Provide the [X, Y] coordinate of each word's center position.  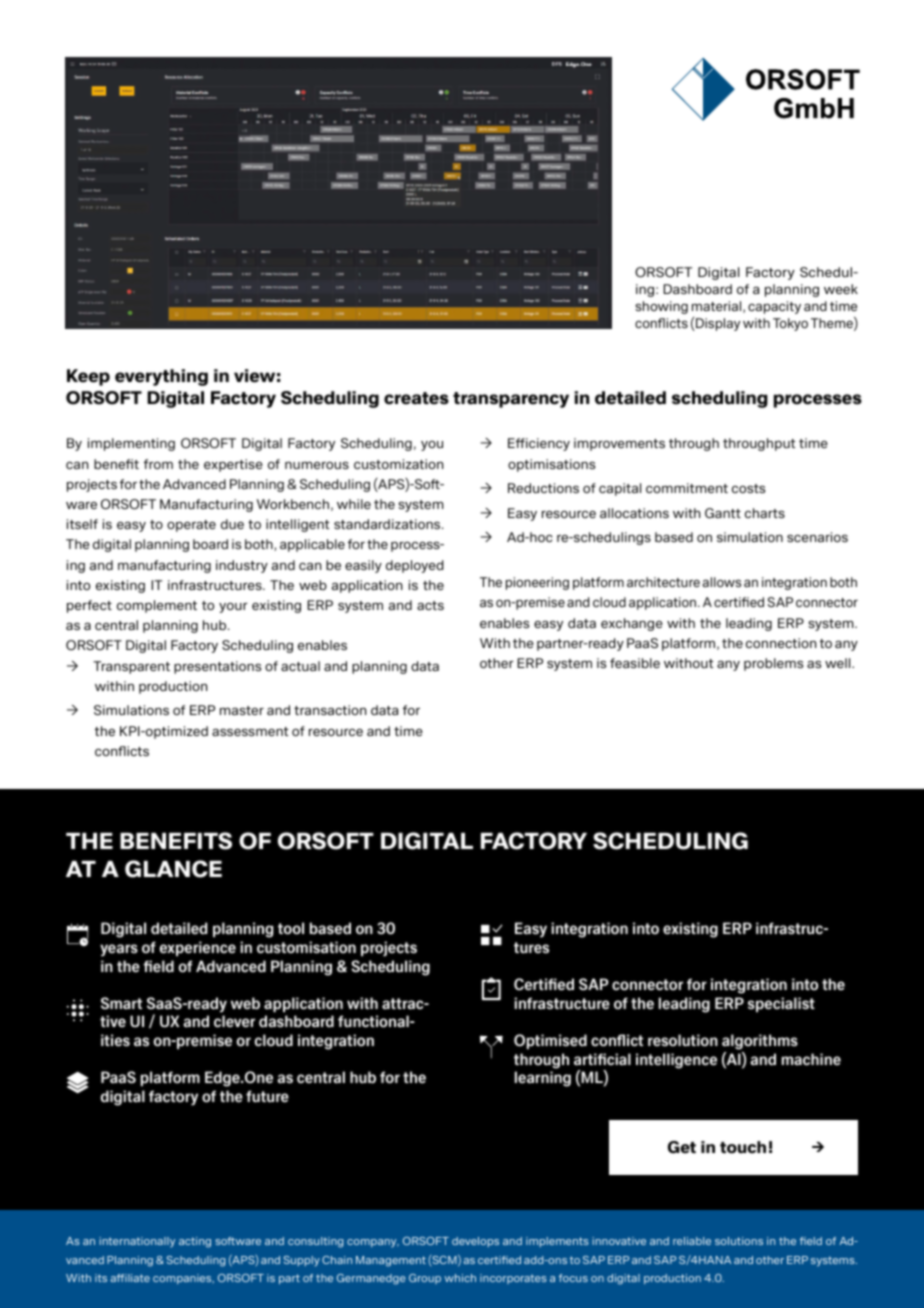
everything [161, 377]
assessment [250, 731]
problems [773, 664]
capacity [774, 307]
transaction [330, 710]
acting [195, 1242]
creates [416, 398]
